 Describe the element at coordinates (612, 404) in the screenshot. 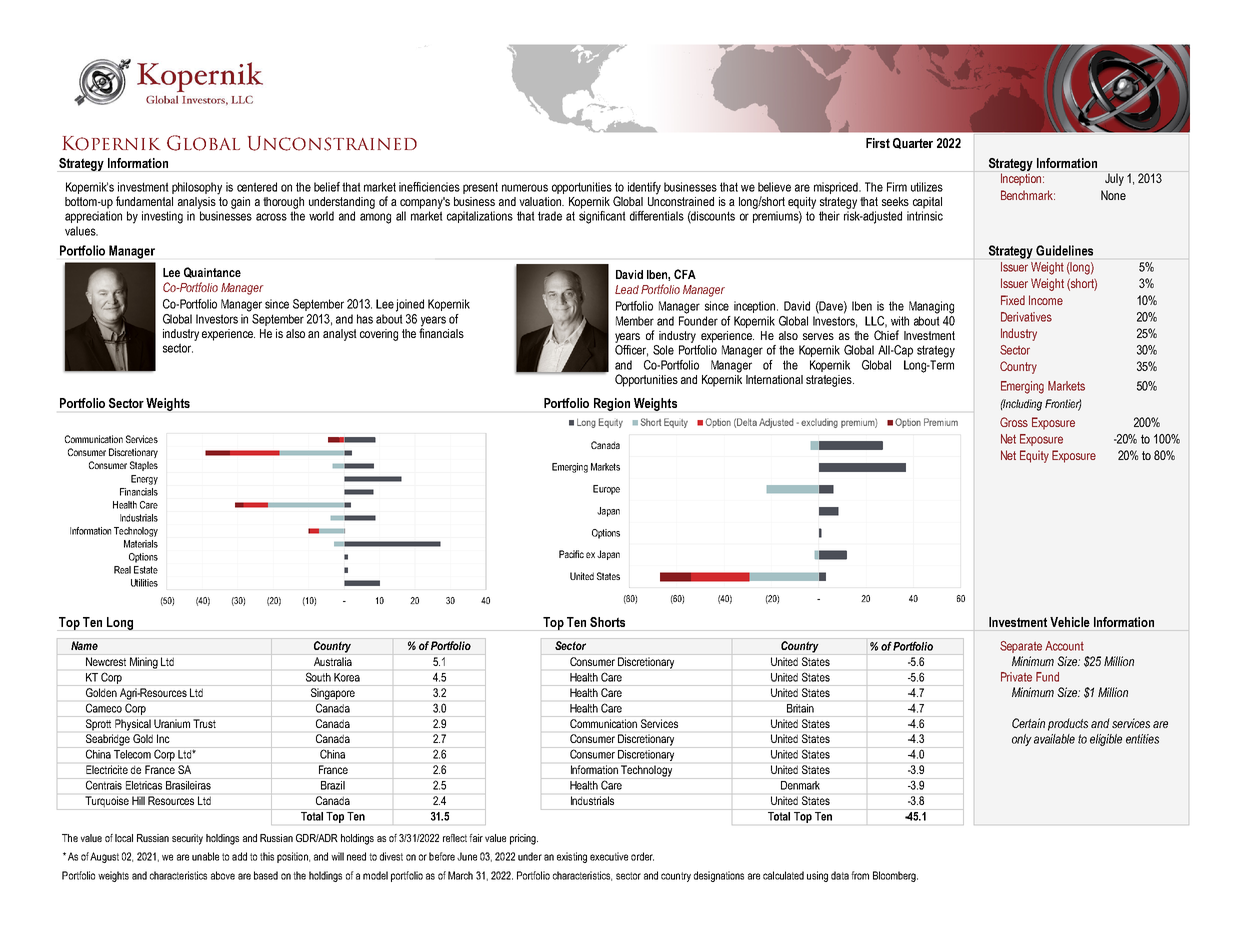

I see `Region` at that location.
